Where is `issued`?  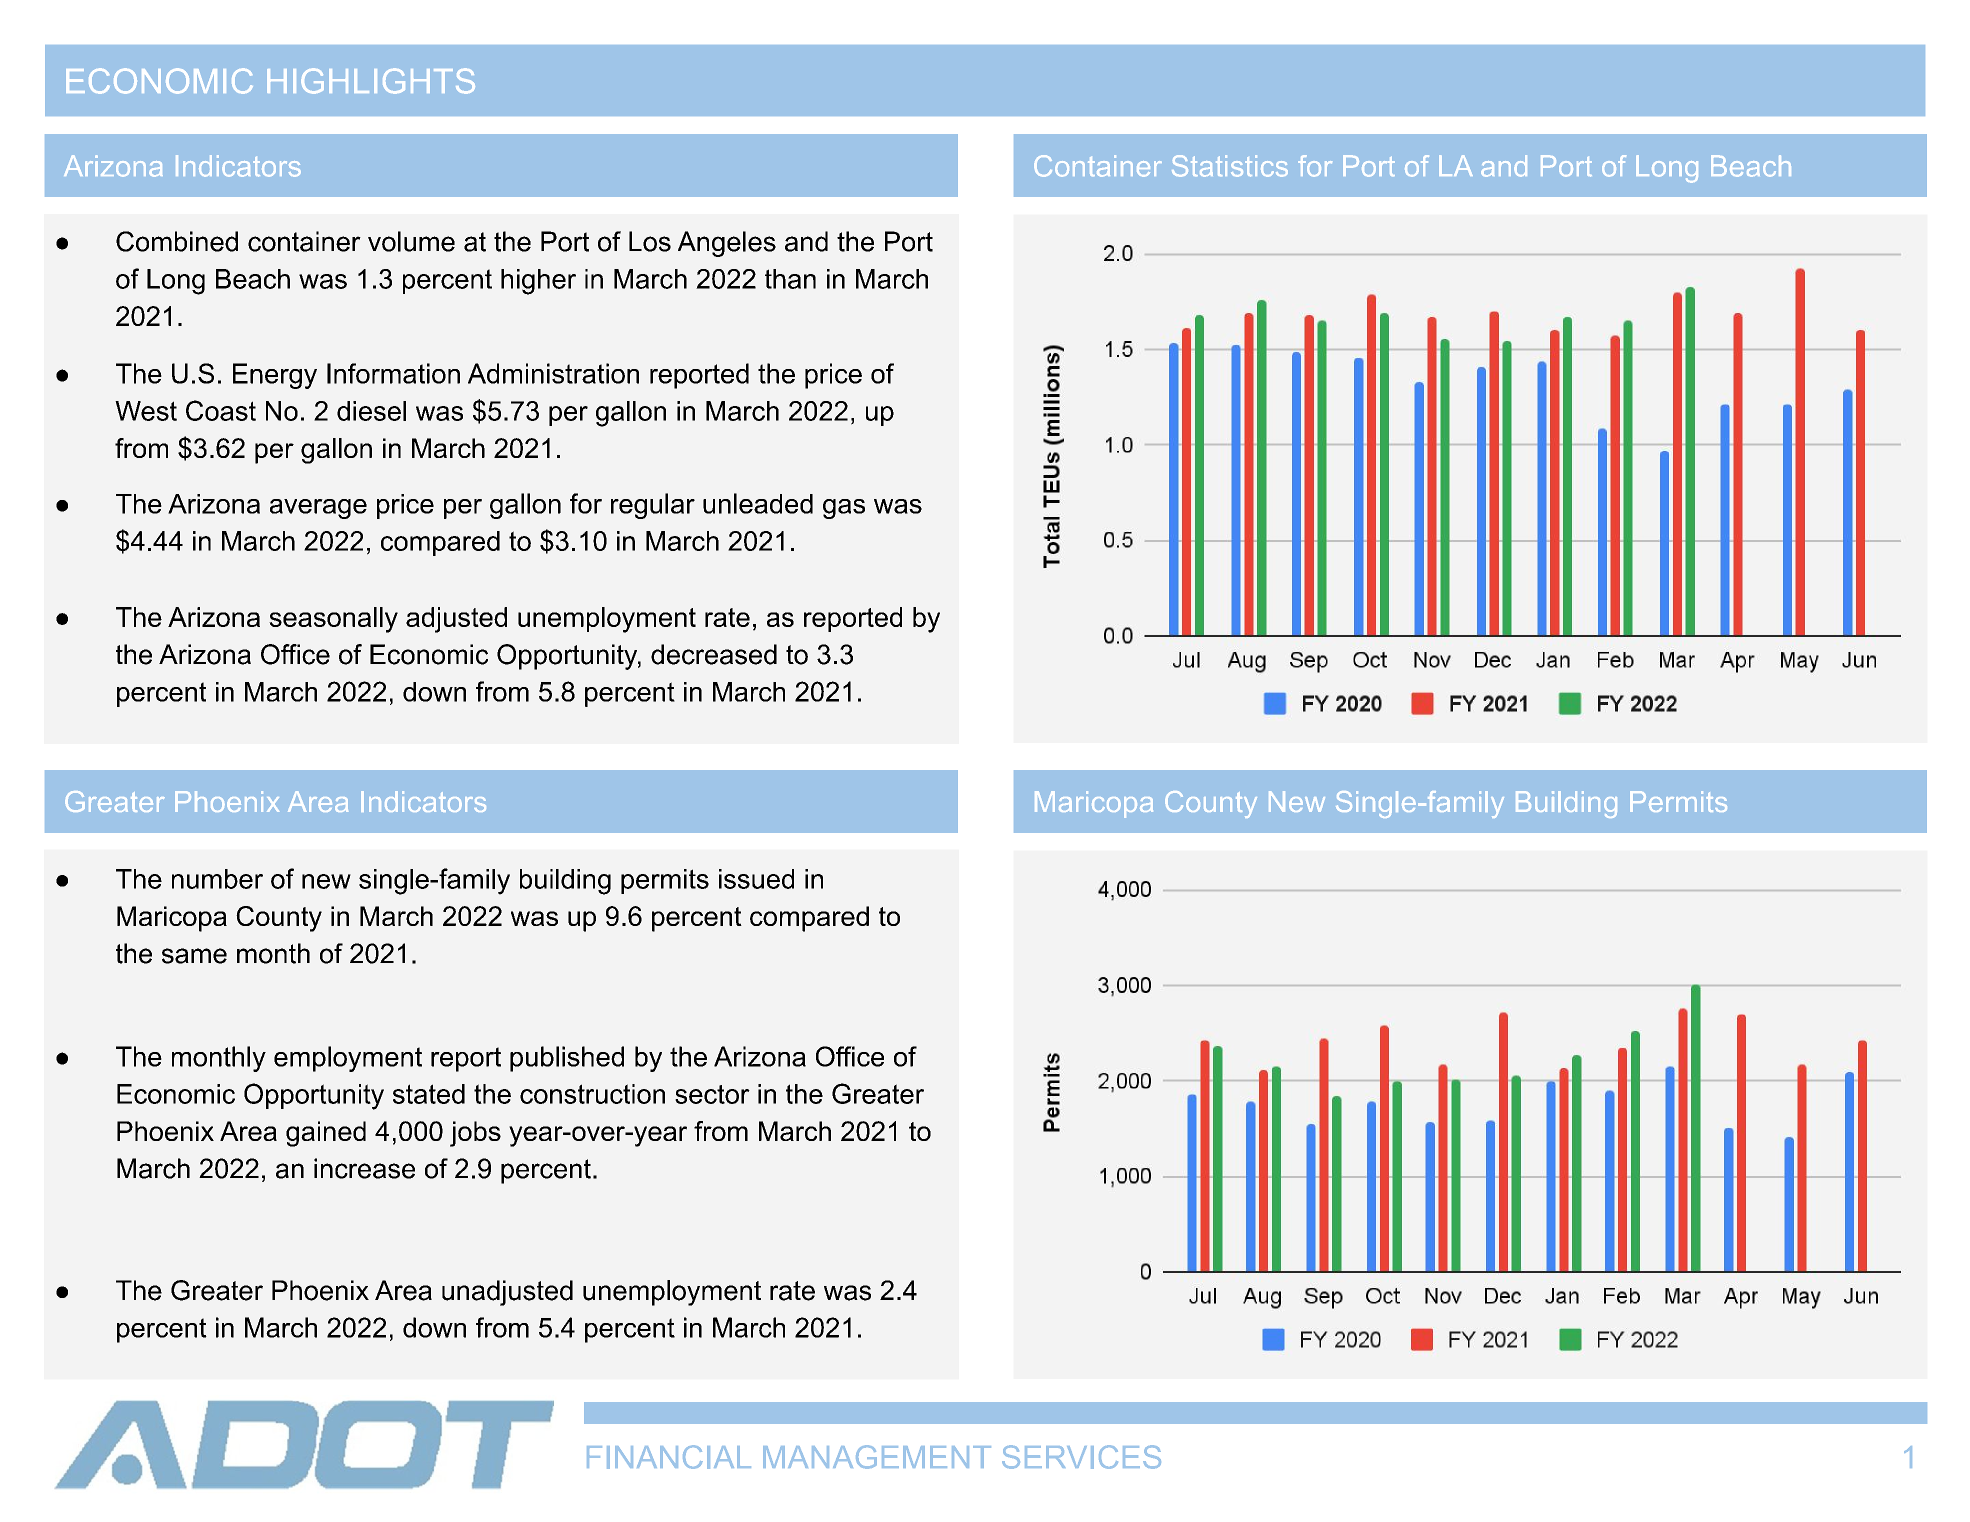 issued is located at coordinates (756, 879).
